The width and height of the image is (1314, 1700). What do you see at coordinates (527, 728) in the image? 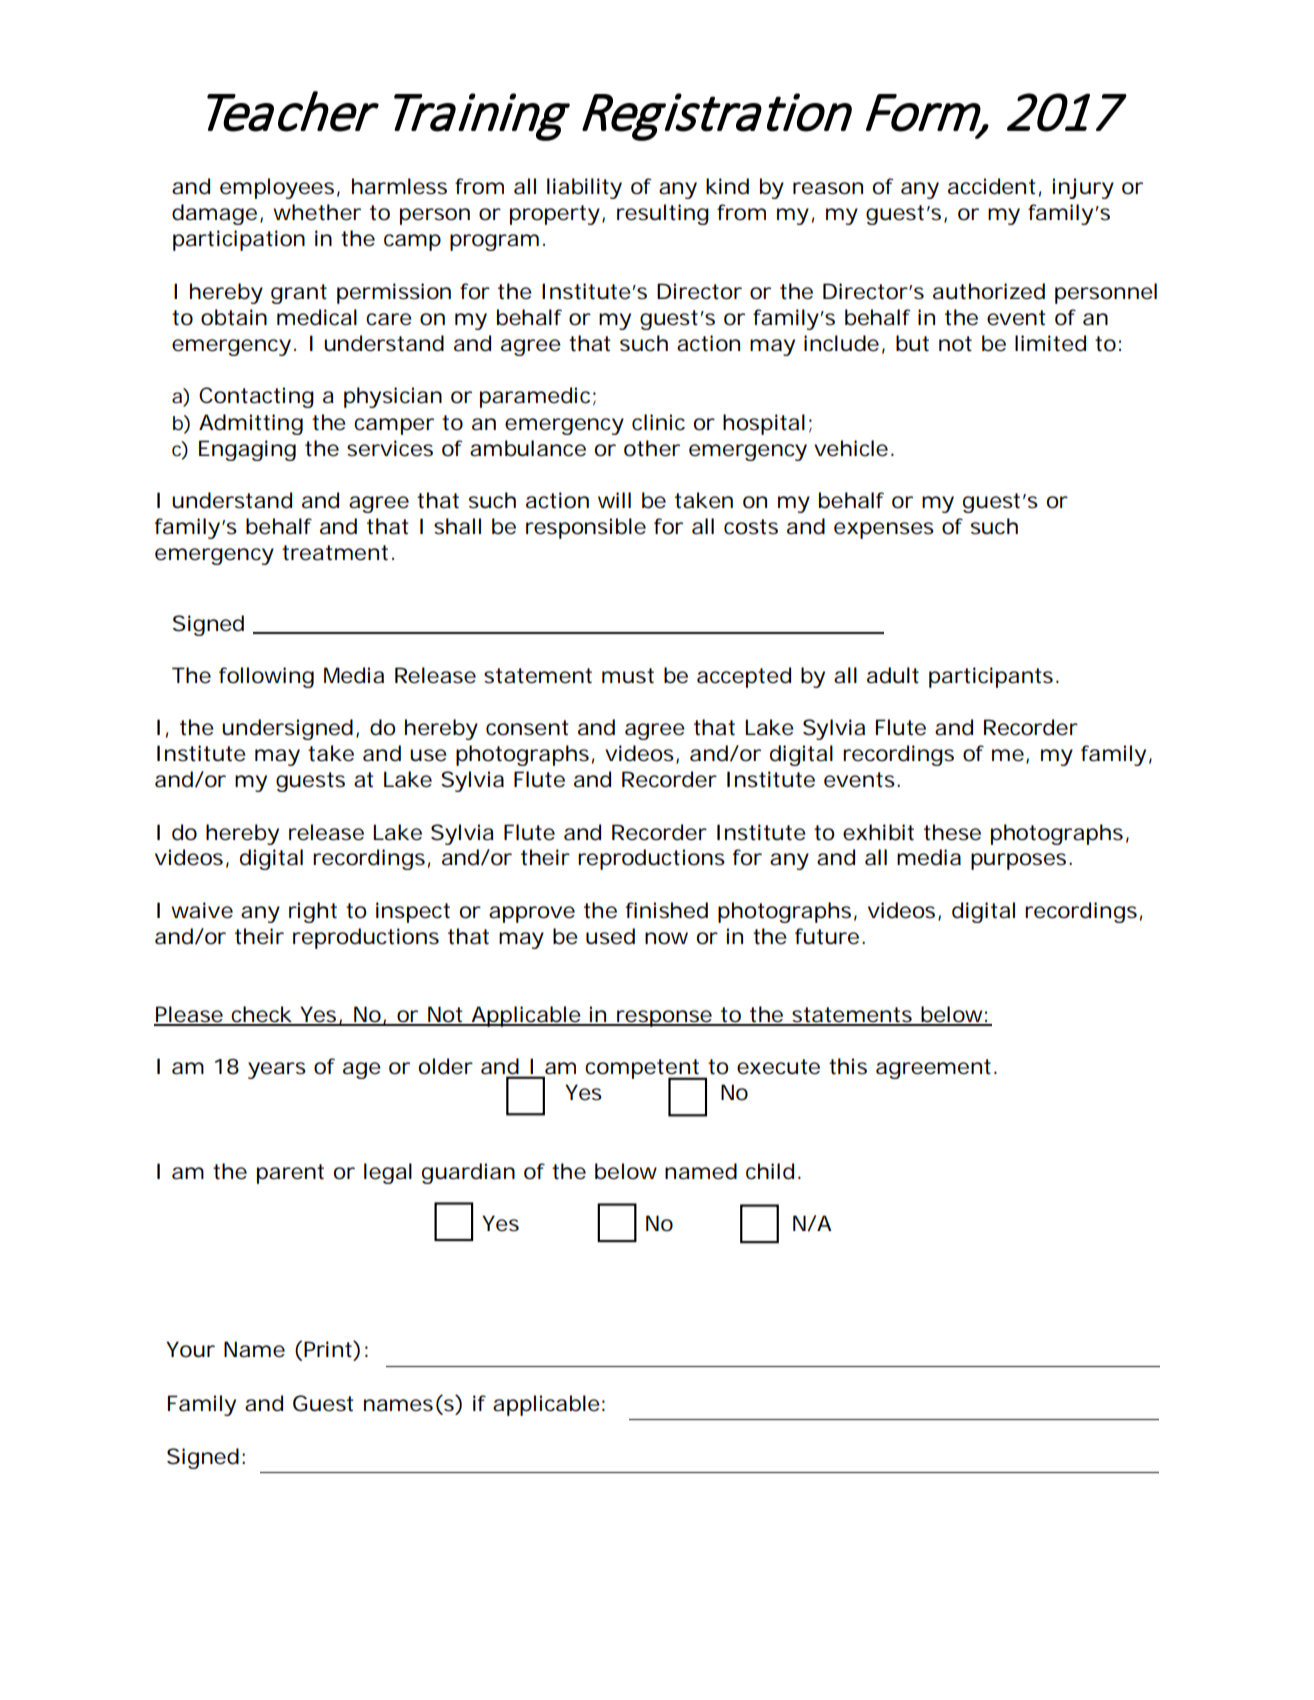
I see `consent` at bounding box center [527, 728].
